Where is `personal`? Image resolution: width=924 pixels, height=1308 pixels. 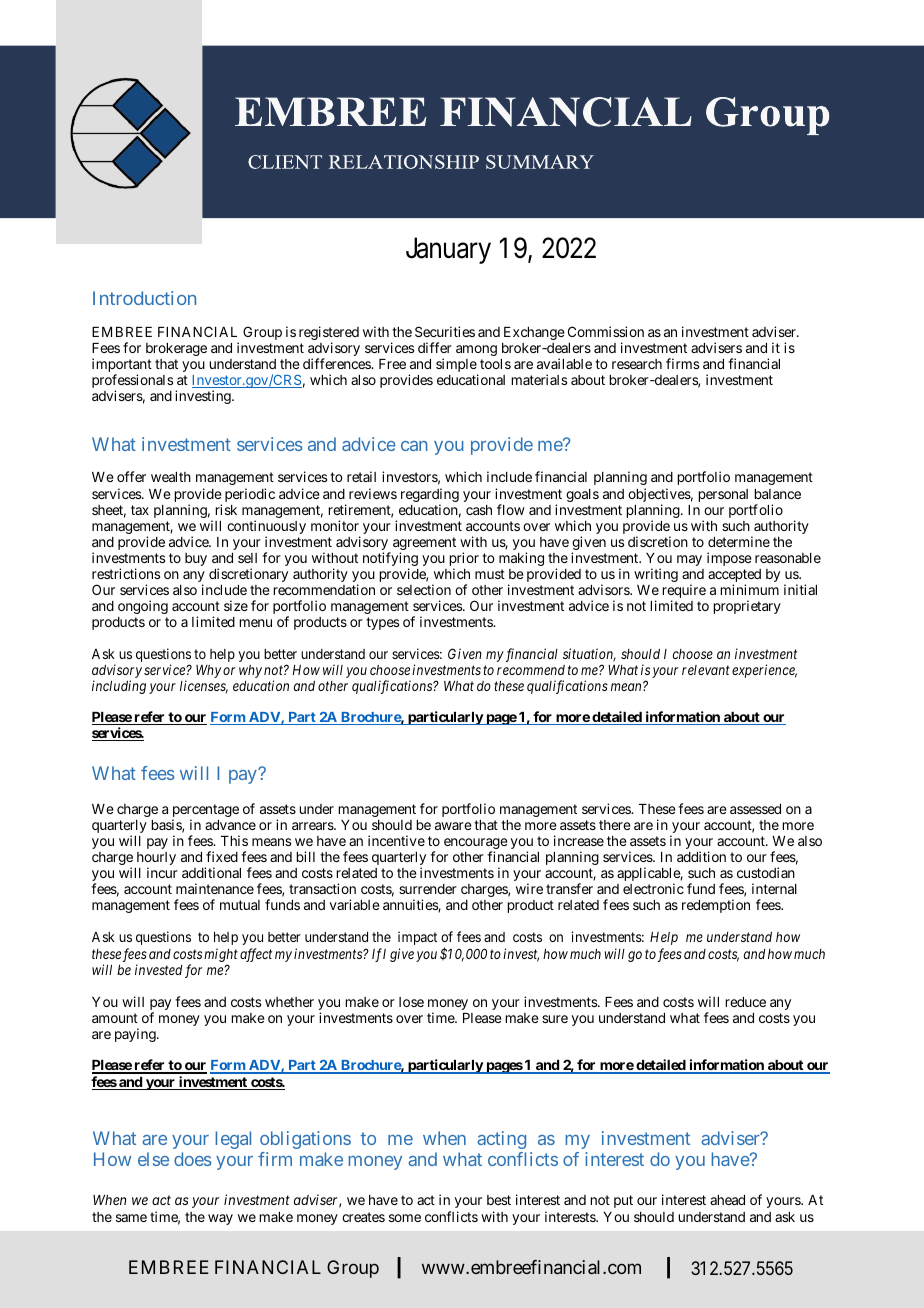
personal is located at coordinates (723, 495).
